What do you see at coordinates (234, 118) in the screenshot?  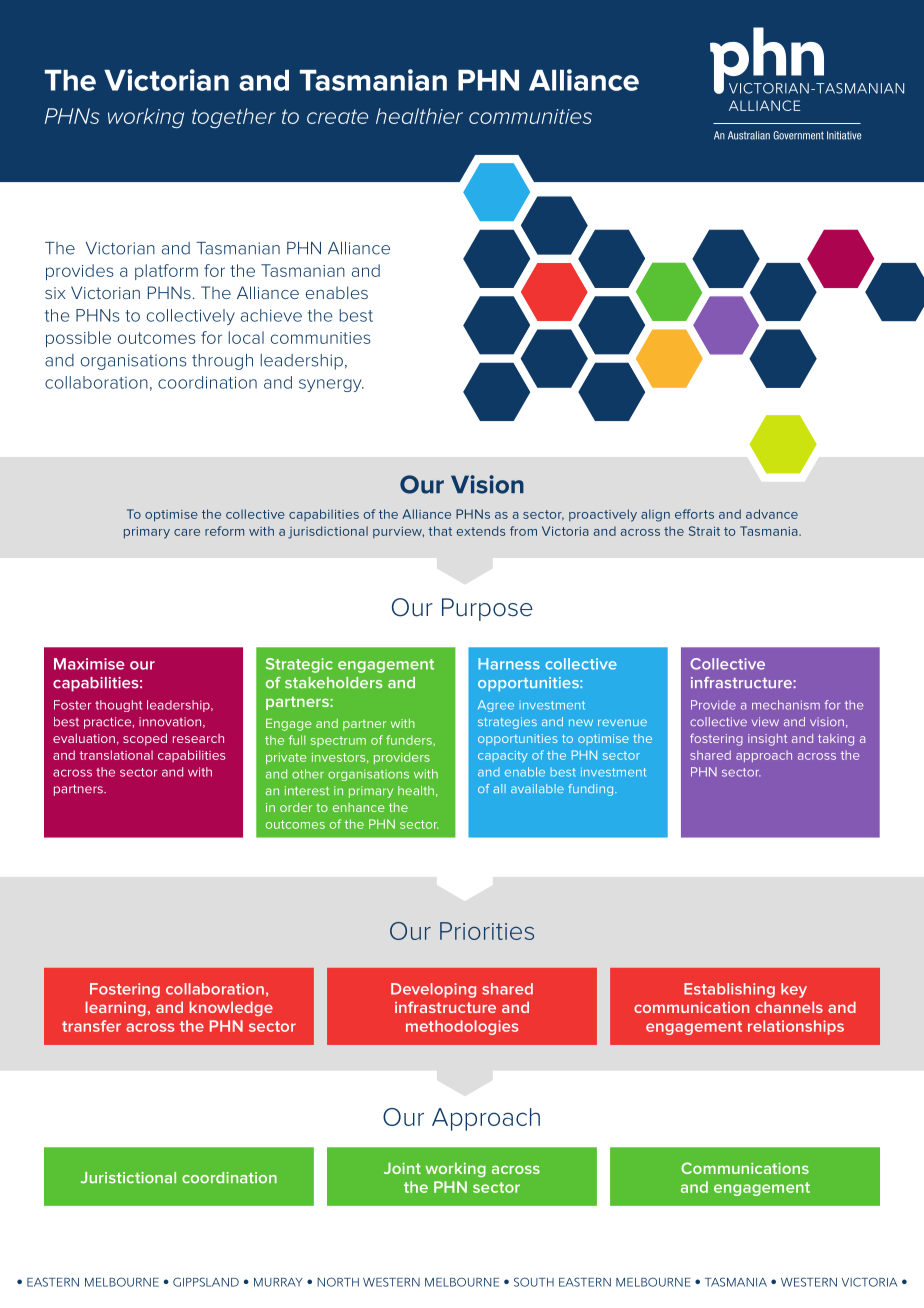 I see `together` at bounding box center [234, 118].
